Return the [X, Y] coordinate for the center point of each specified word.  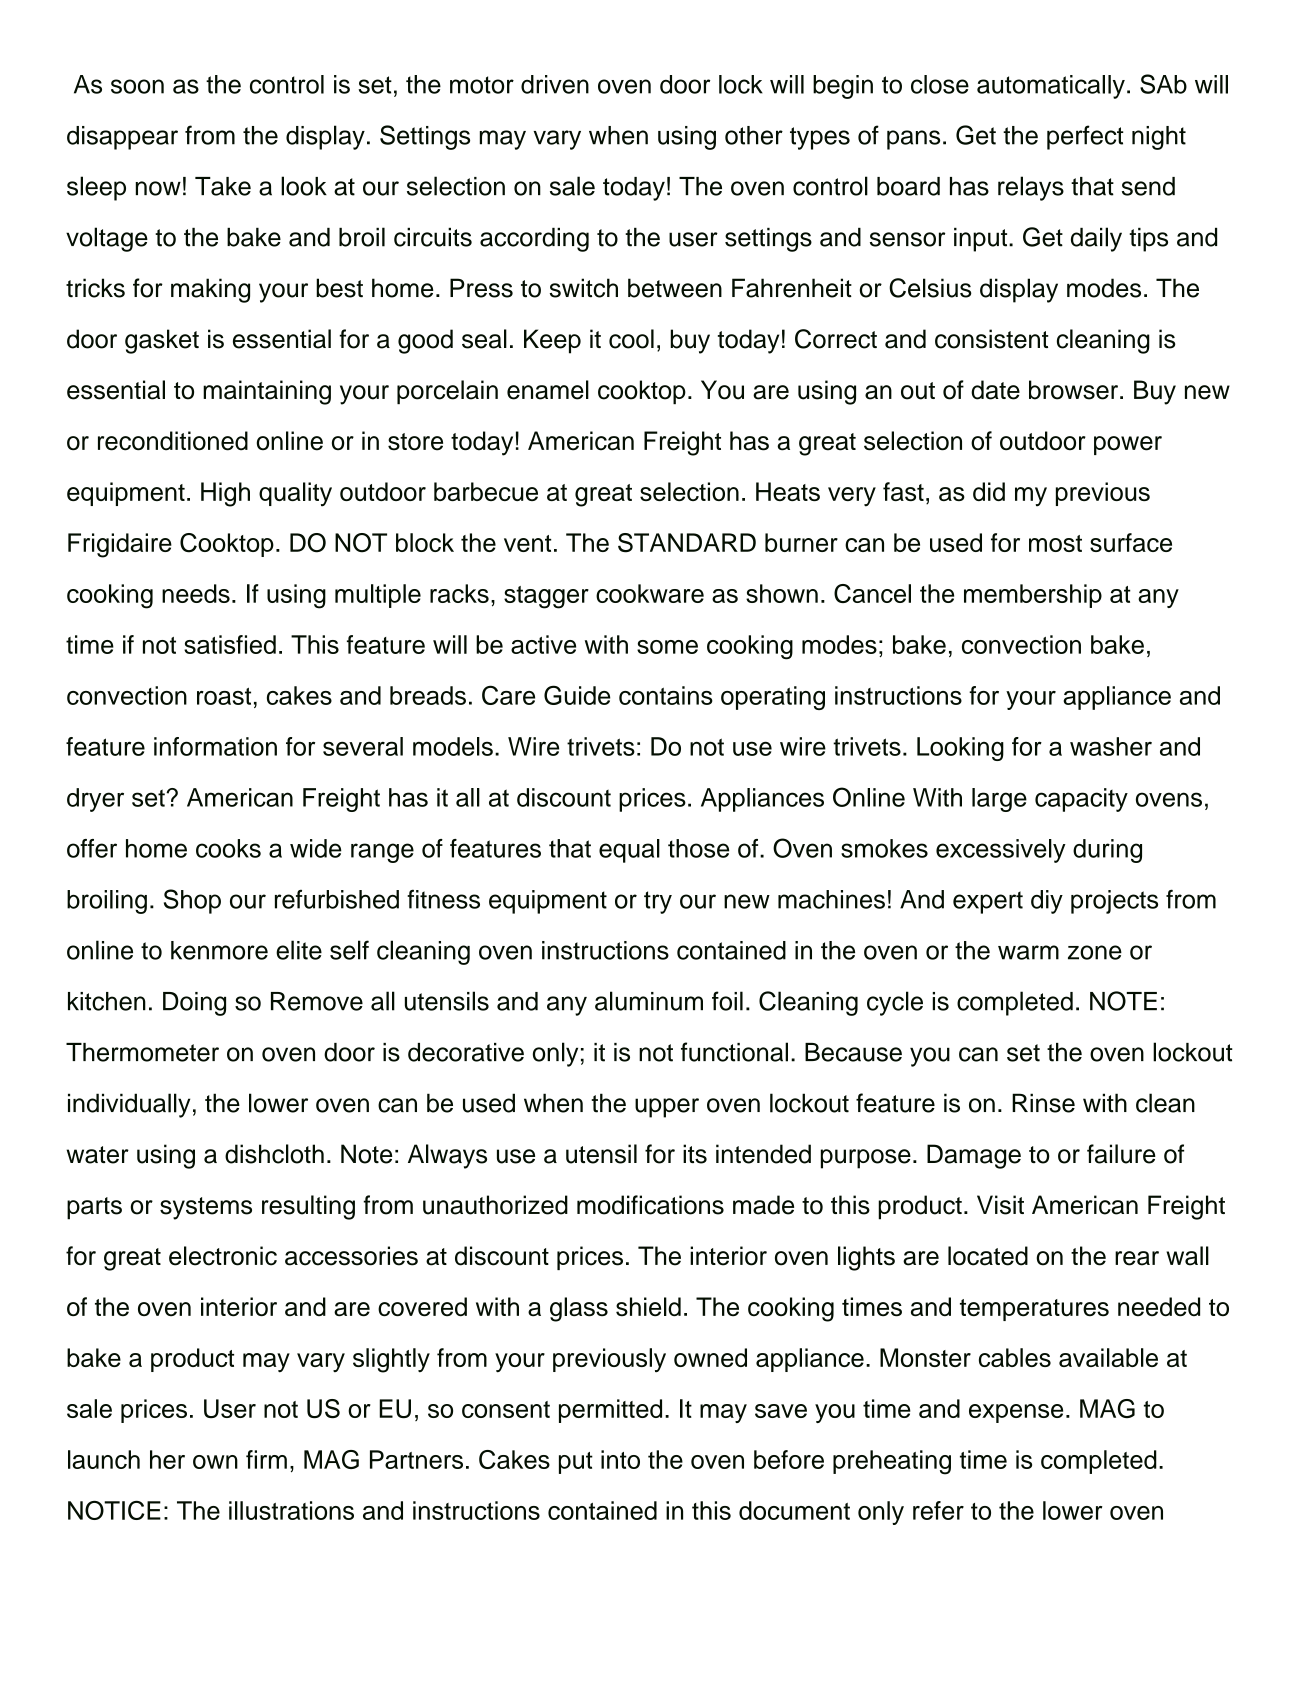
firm [266, 1459]
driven [555, 84]
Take [223, 186]
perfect [1085, 137]
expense [1016, 1413]
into [620, 1459]
